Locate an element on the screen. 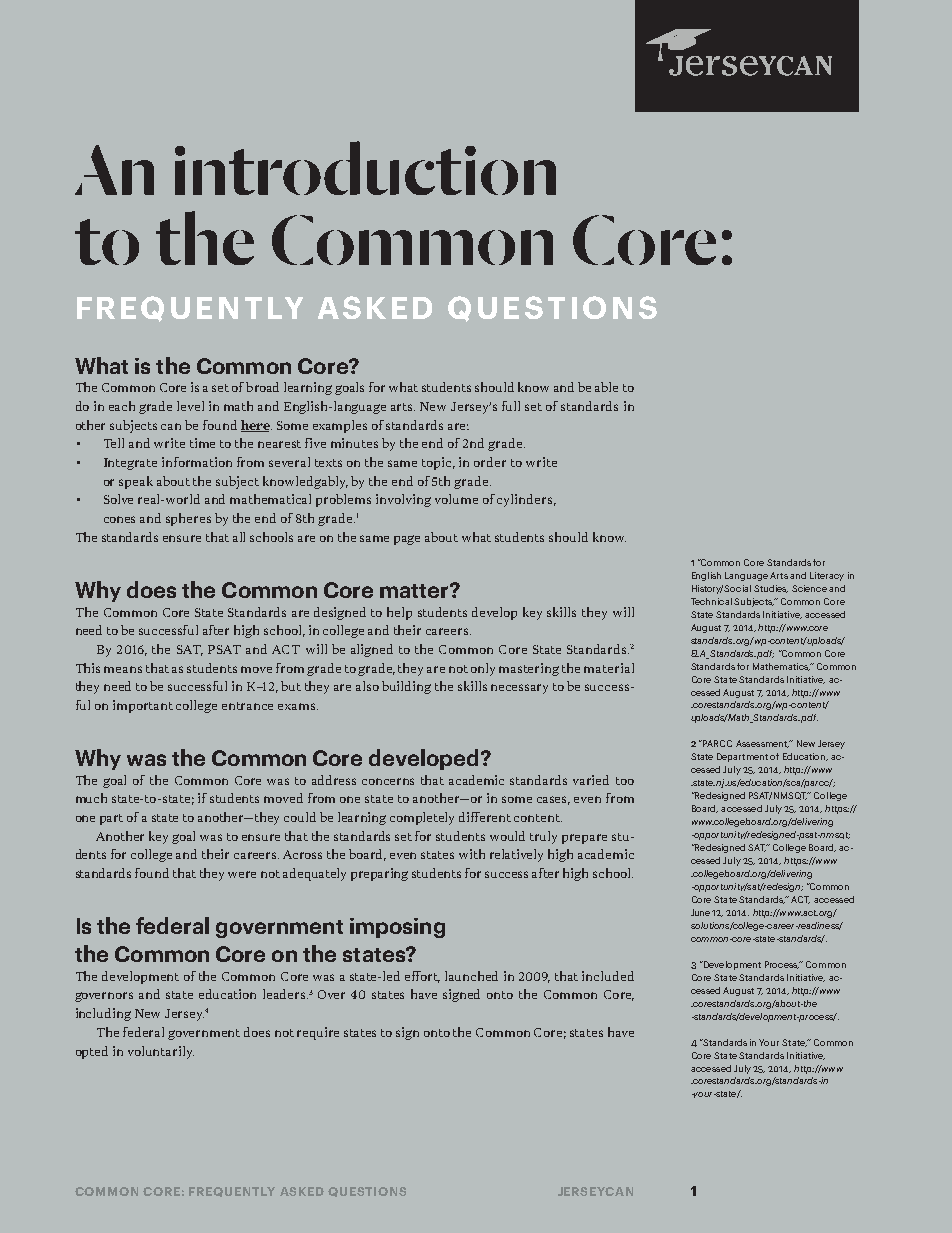 Image resolution: width=952 pixels, height=1233 pixels. included is located at coordinates (608, 976).
